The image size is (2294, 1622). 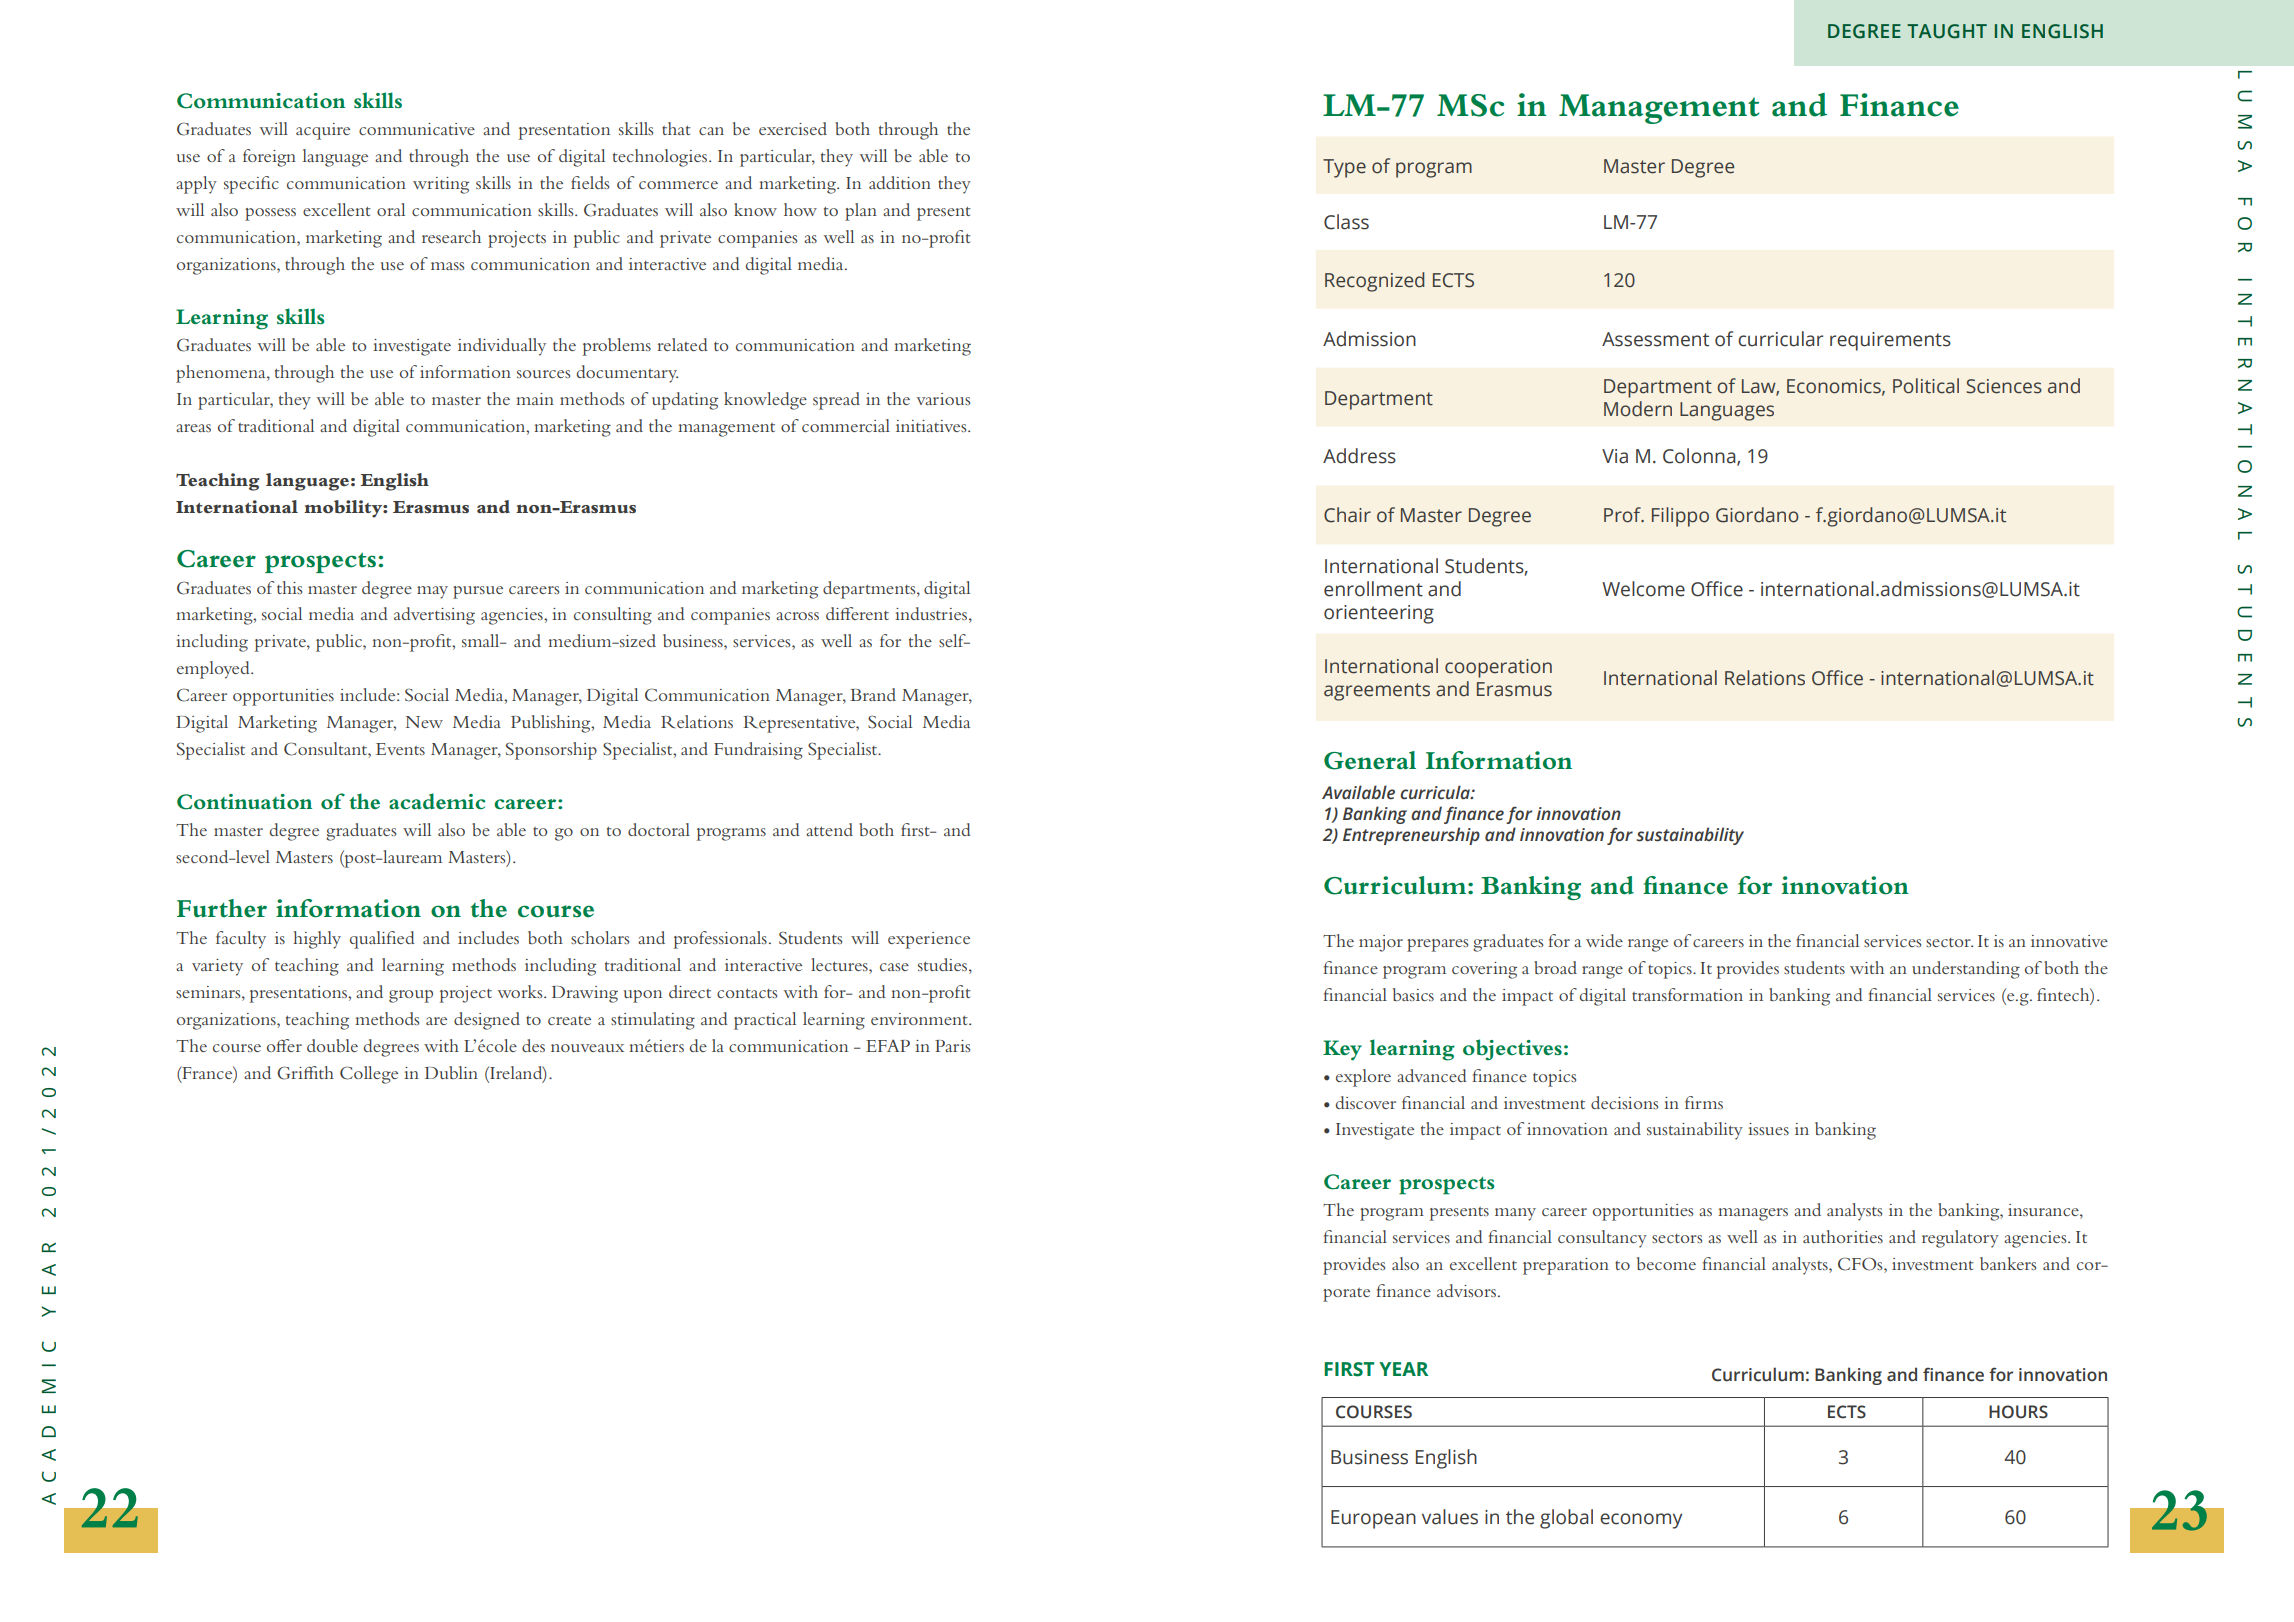 What do you see at coordinates (1966, 970) in the page?
I see `understanding` at bounding box center [1966, 970].
